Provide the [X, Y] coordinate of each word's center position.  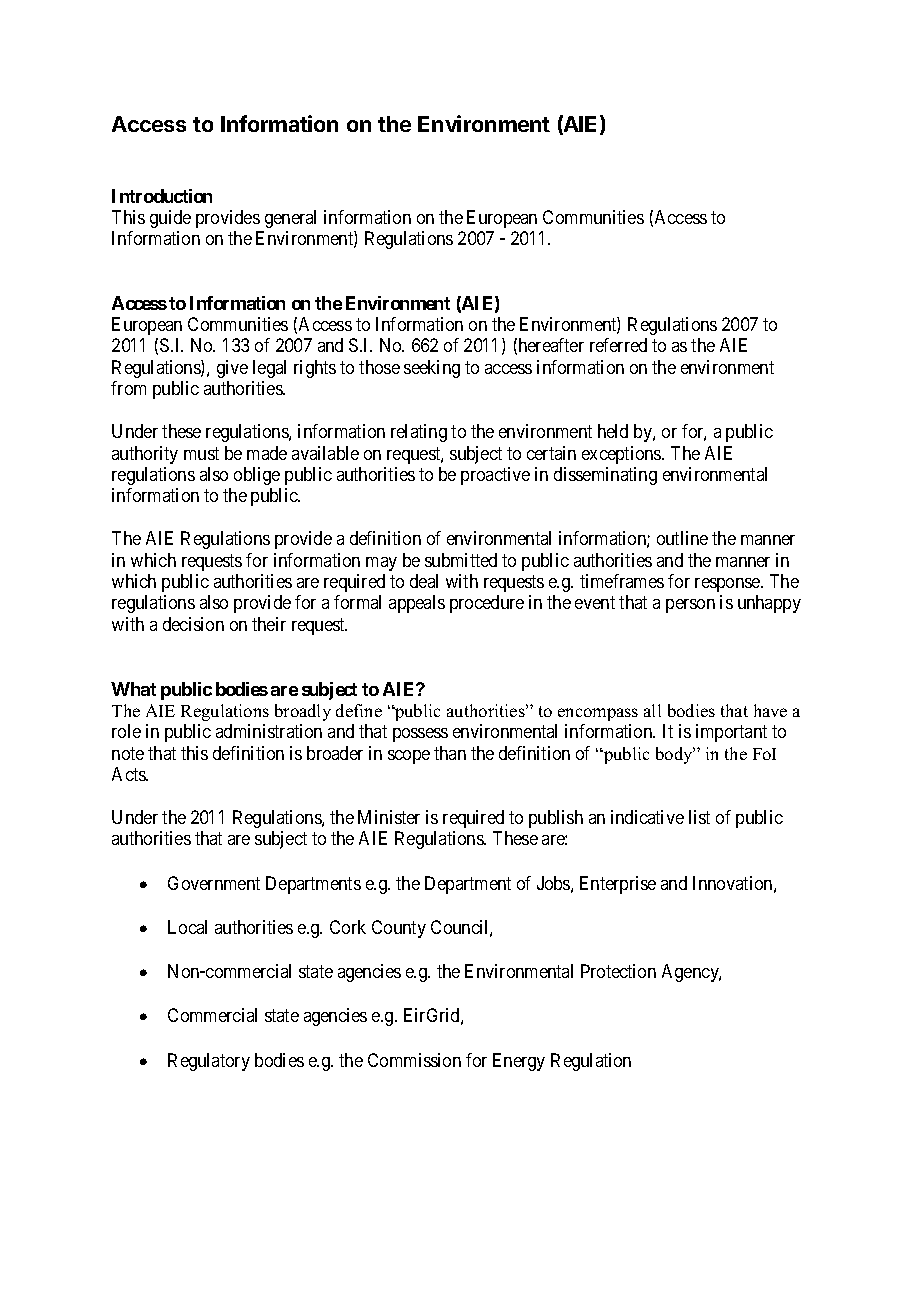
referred [618, 345]
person [690, 606]
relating [419, 433]
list [699, 817]
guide [170, 219]
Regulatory [209, 1062]
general [290, 219]
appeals [417, 604]
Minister [389, 817]
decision [193, 624]
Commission [414, 1060]
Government [214, 883]
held [613, 431]
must [201, 453]
